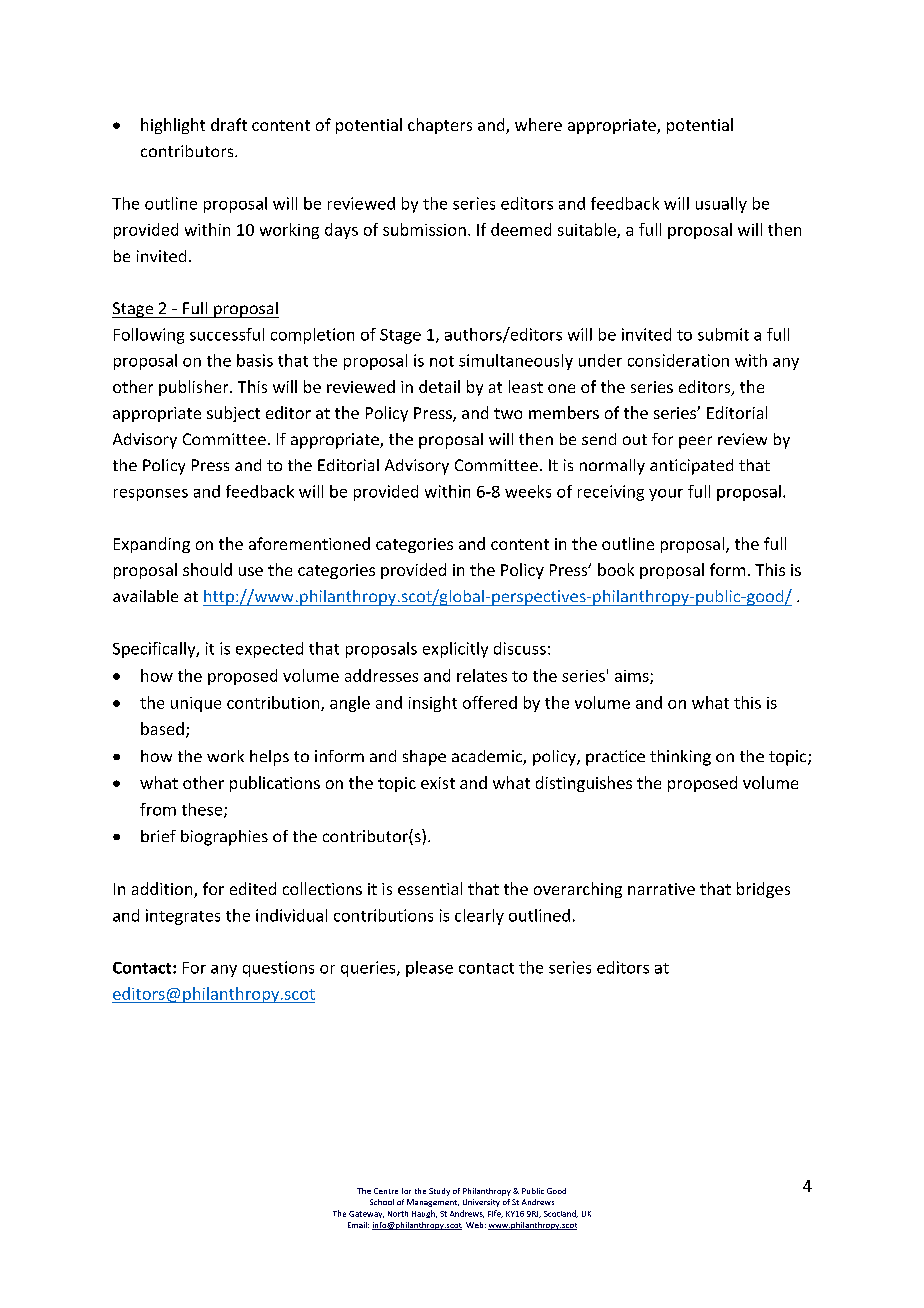  What do you see at coordinates (224, 838) in the page?
I see `biographies` at bounding box center [224, 838].
